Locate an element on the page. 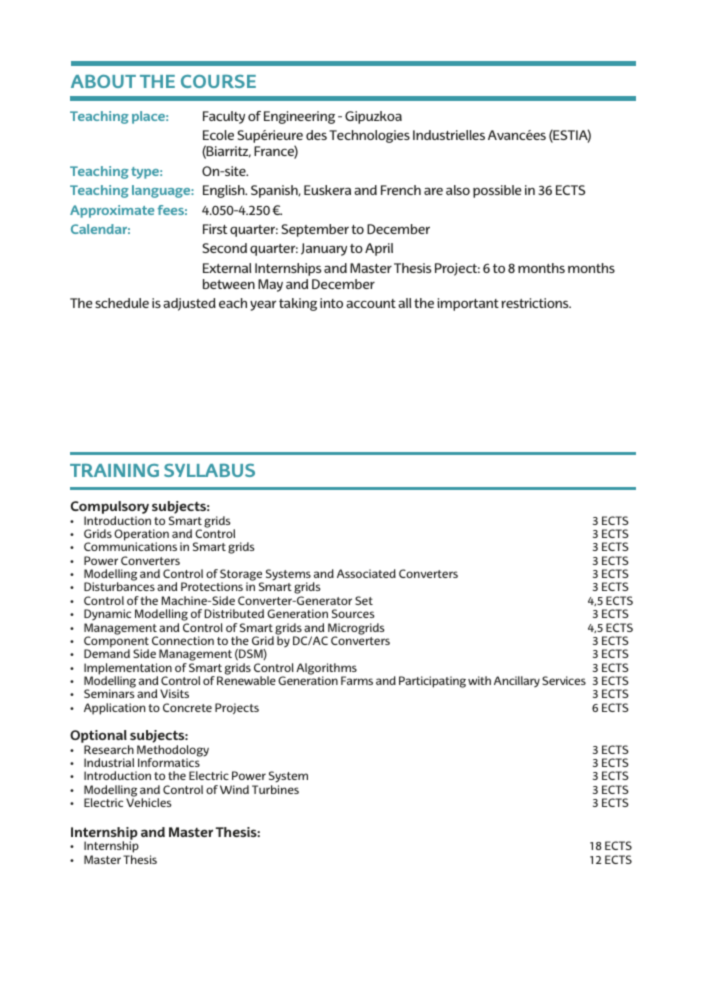 Image resolution: width=703 pixels, height=995 pixels. possible is located at coordinates (497, 191).
